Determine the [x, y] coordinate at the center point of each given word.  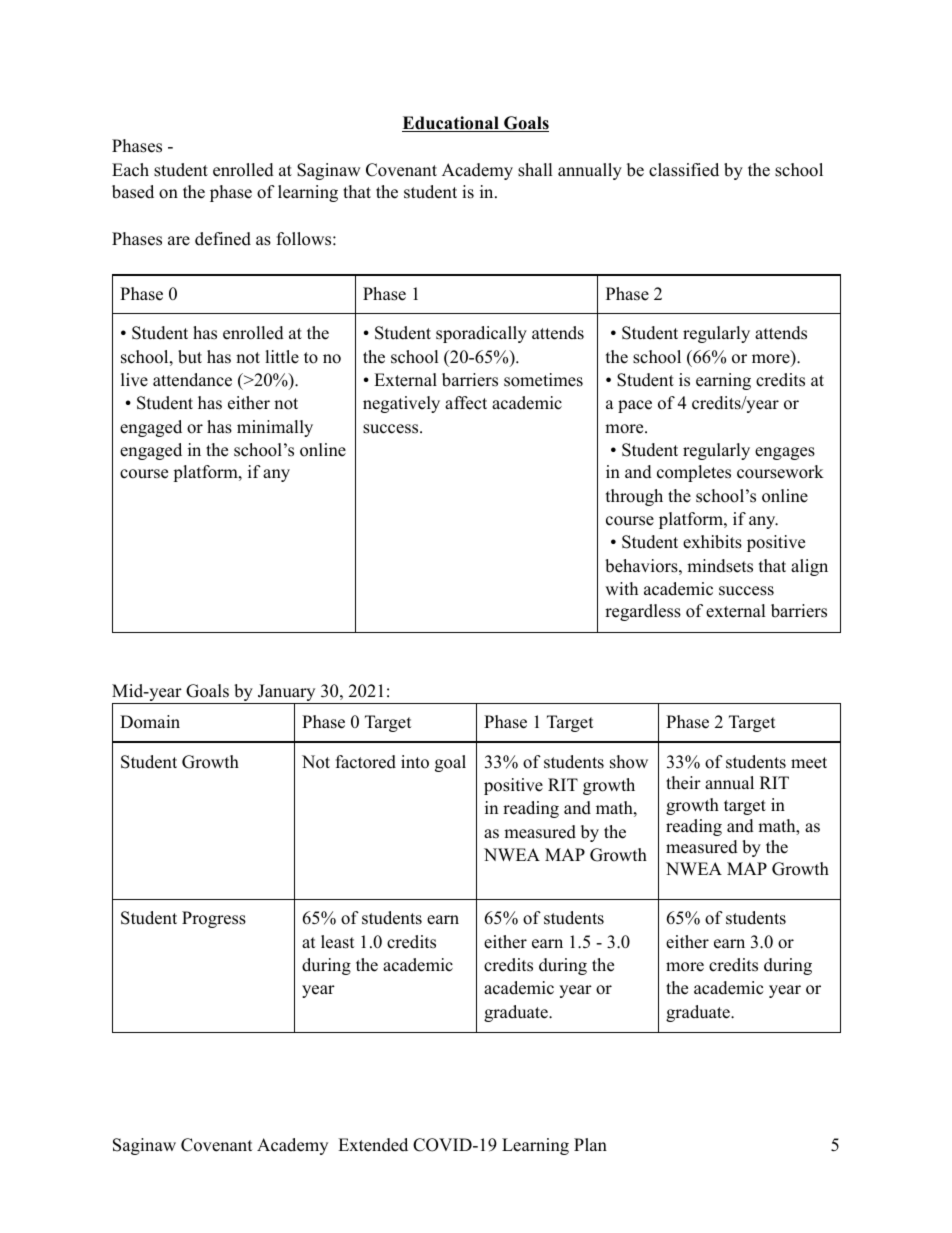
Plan [590, 1144]
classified [684, 170]
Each [130, 170]
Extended [373, 1145]
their [683, 783]
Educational [451, 124]
